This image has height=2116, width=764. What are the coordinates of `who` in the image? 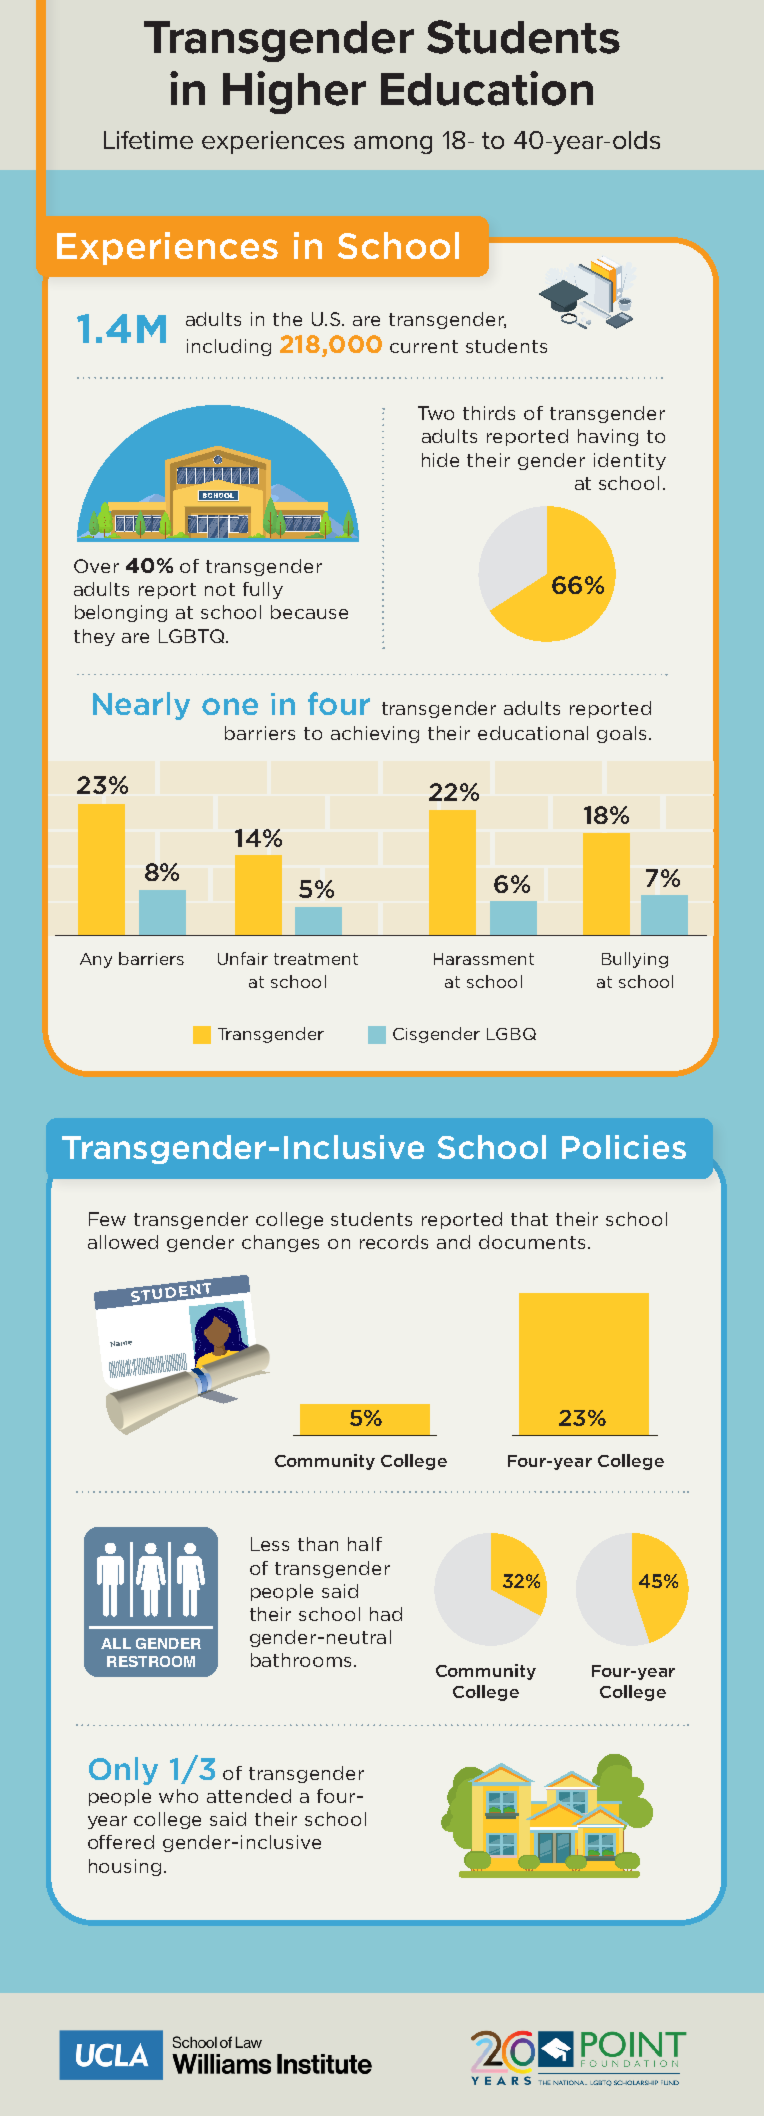 It's located at (178, 1796).
